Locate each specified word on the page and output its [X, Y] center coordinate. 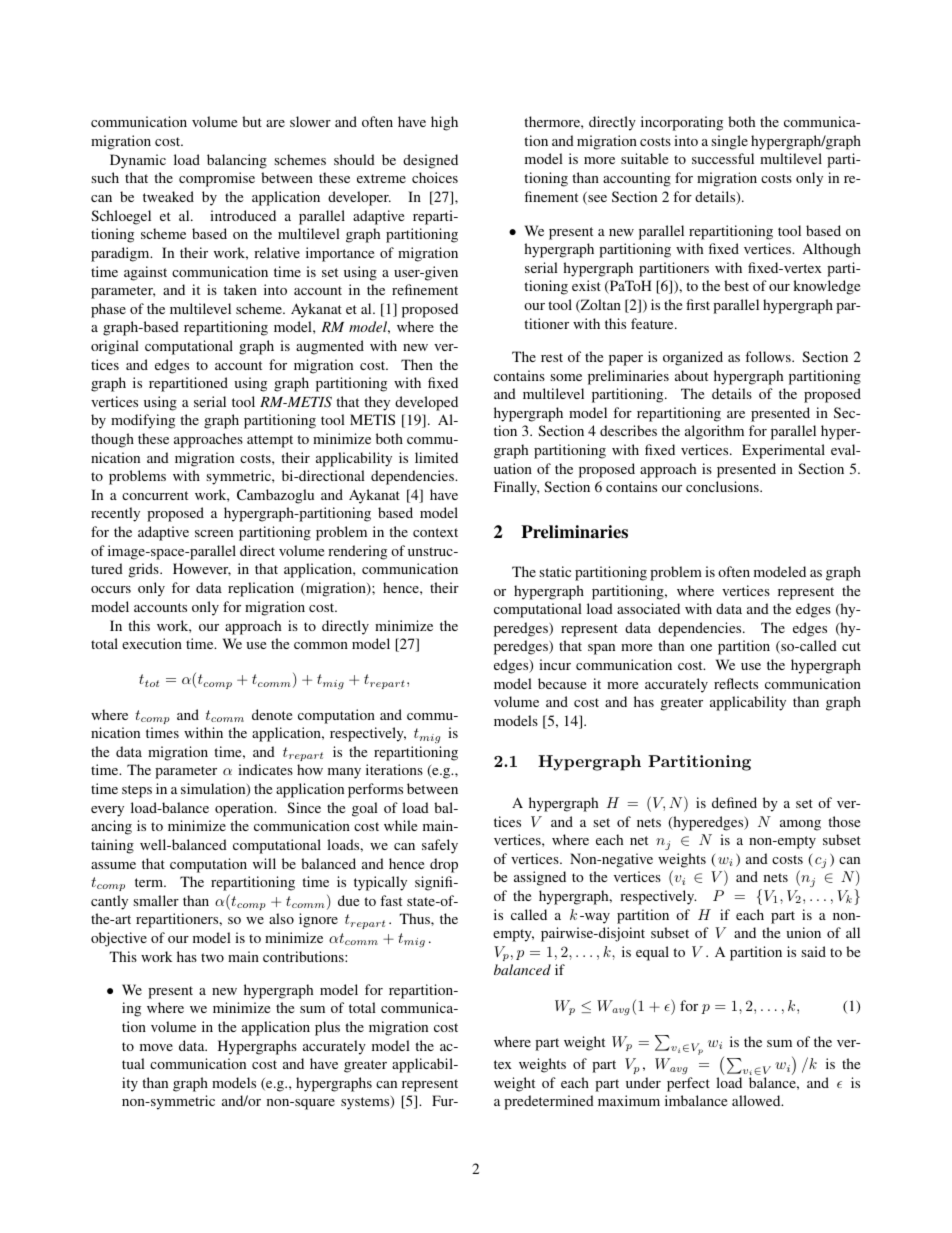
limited [436, 457]
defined [734, 802]
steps [137, 791]
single [729, 142]
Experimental [783, 451]
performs [375, 790]
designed [430, 161]
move [156, 1047]
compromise [217, 179]
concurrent [155, 495]
